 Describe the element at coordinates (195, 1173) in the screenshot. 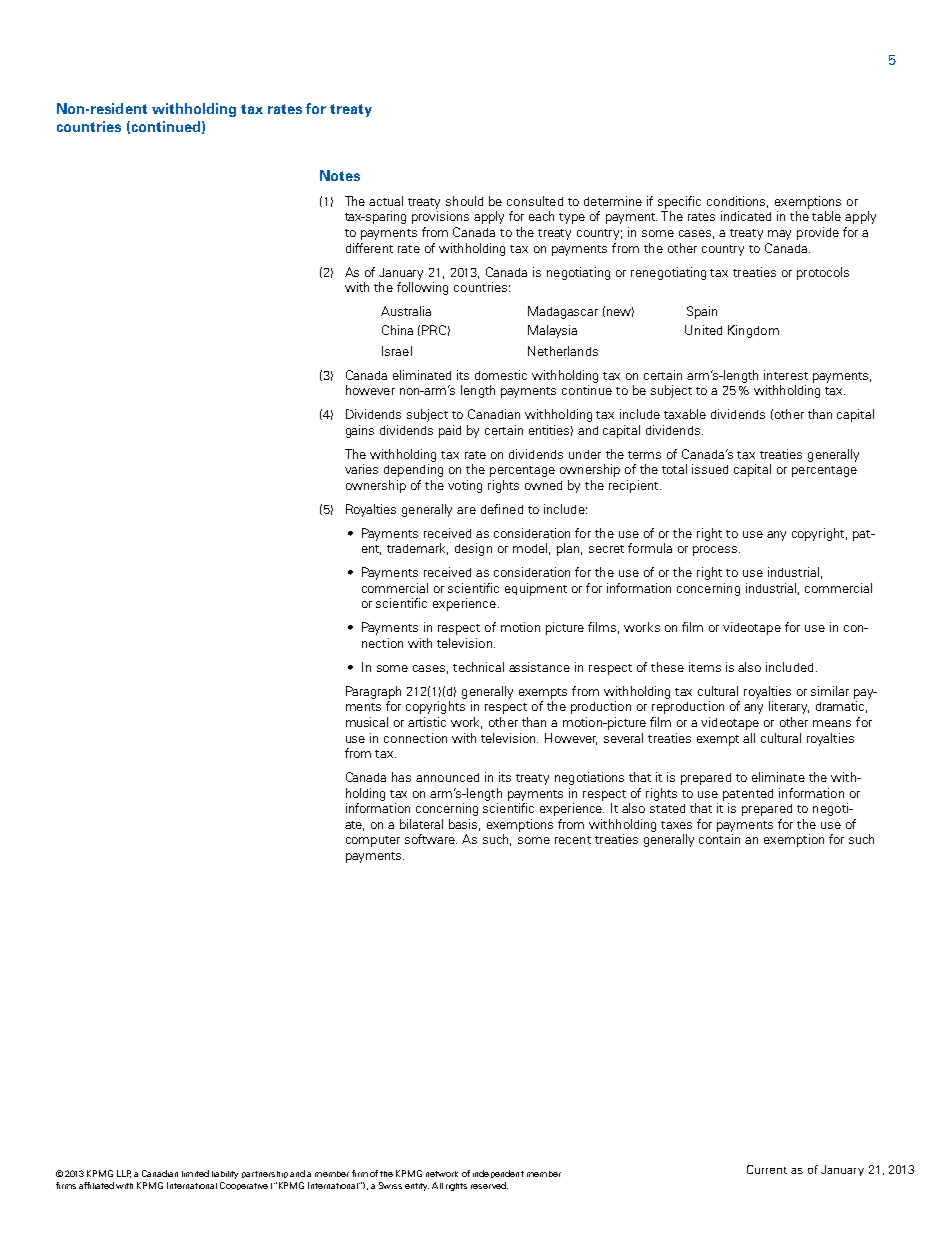

I see `limited` at that location.
